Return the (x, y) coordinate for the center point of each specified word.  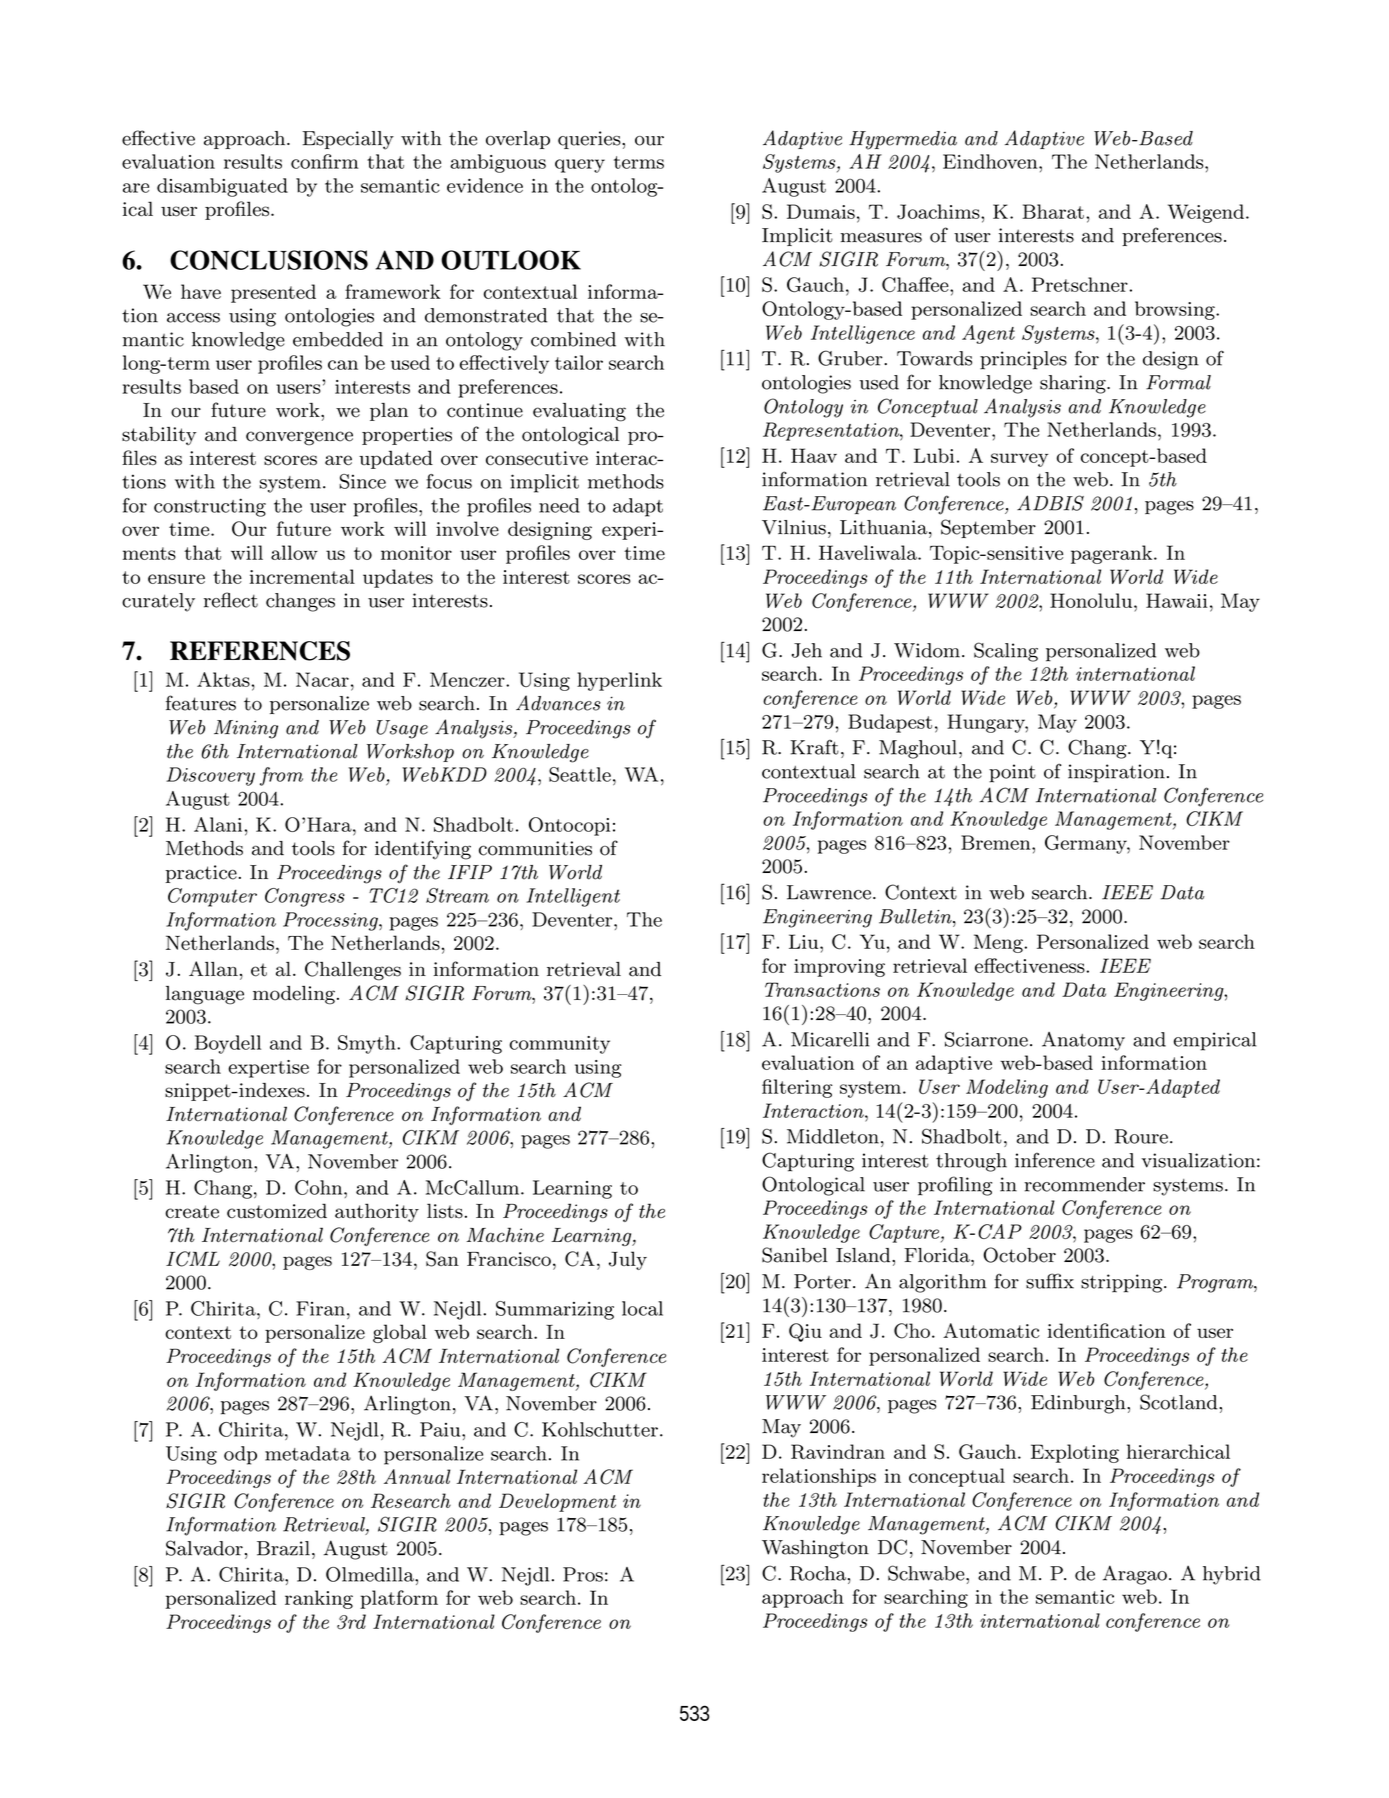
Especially (348, 140)
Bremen (997, 842)
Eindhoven (991, 161)
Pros (583, 1574)
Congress (305, 897)
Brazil (283, 1548)
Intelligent (573, 897)
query (580, 166)
